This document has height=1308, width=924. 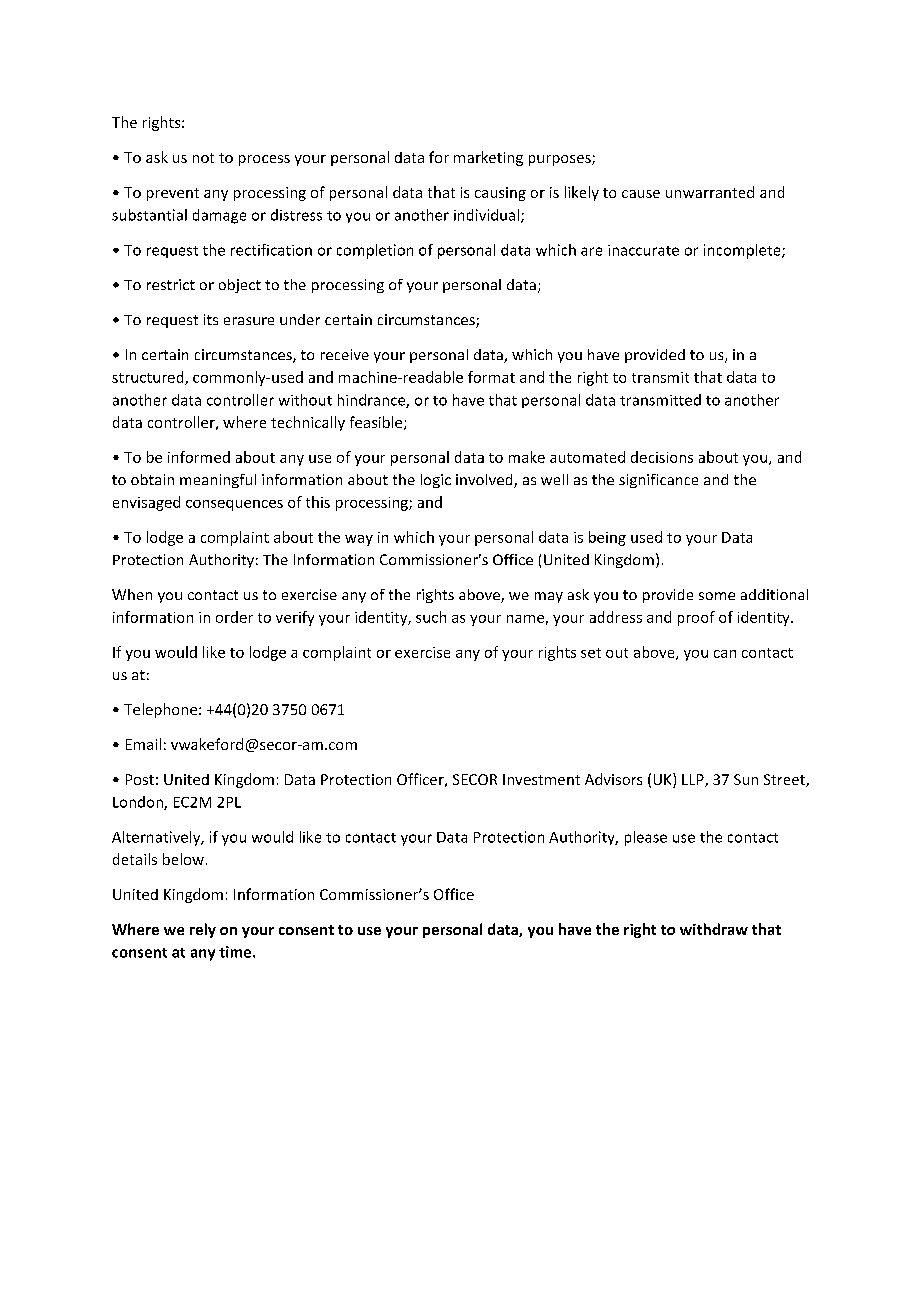 What do you see at coordinates (234, 505) in the document?
I see `consequences` at bounding box center [234, 505].
